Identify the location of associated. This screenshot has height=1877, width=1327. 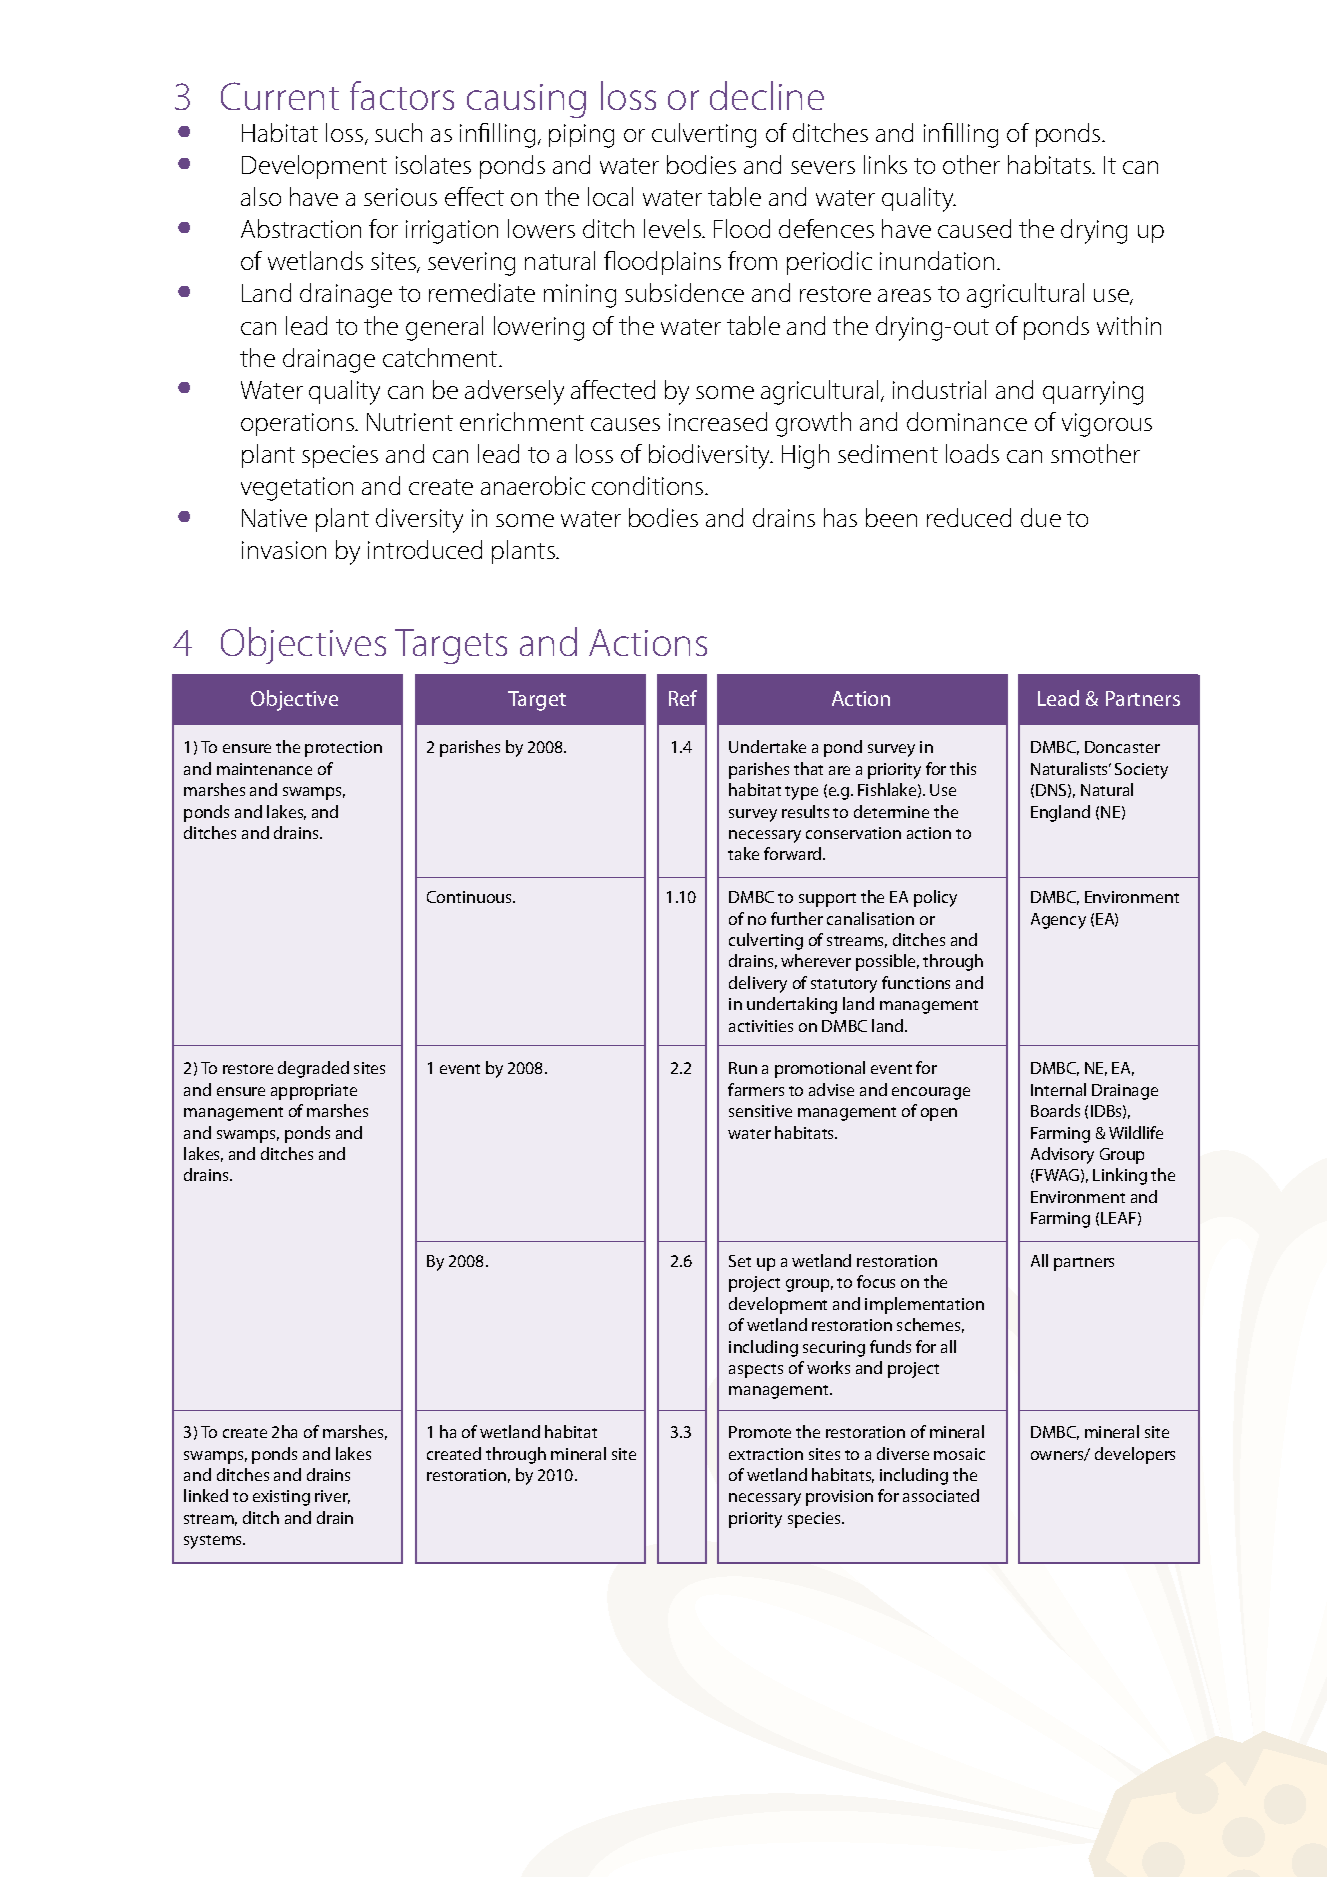
(941, 1495).
